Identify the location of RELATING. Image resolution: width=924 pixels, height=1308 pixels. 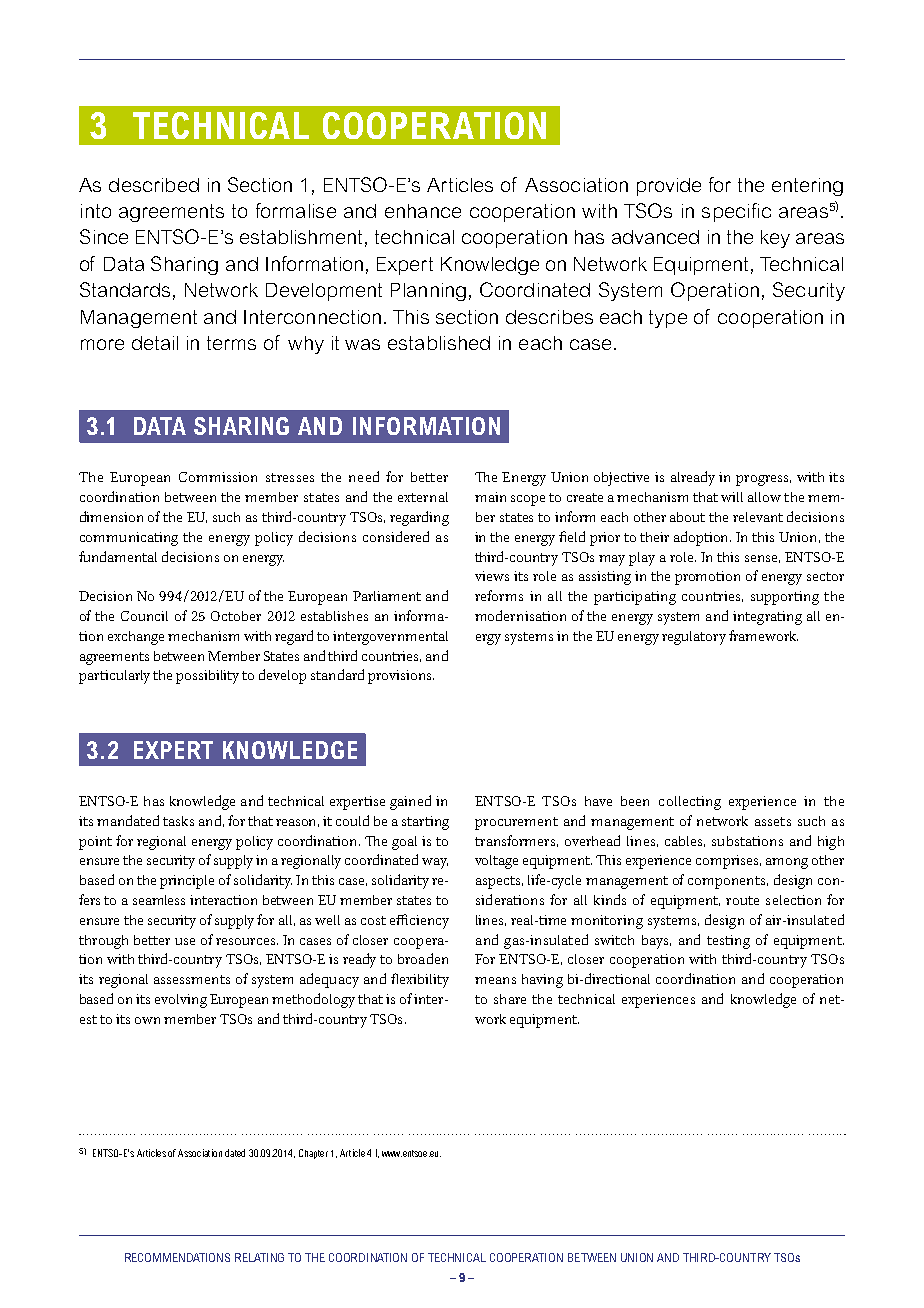
(259, 1257).
